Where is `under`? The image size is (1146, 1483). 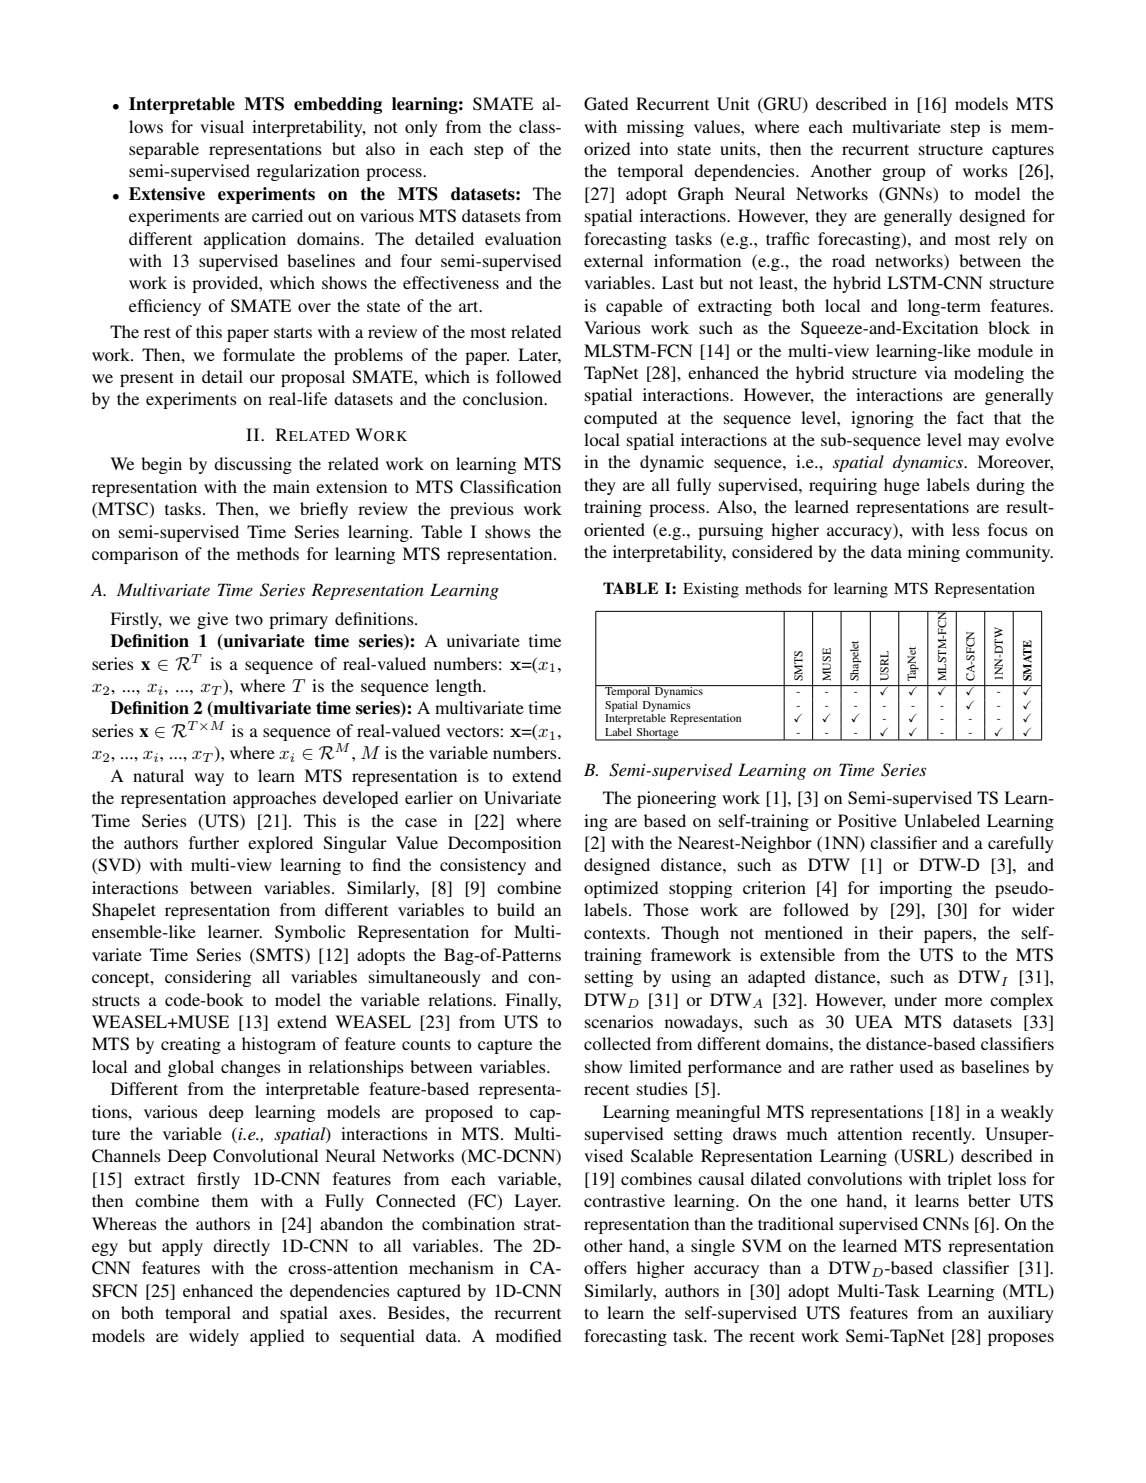
under is located at coordinates (915, 999).
